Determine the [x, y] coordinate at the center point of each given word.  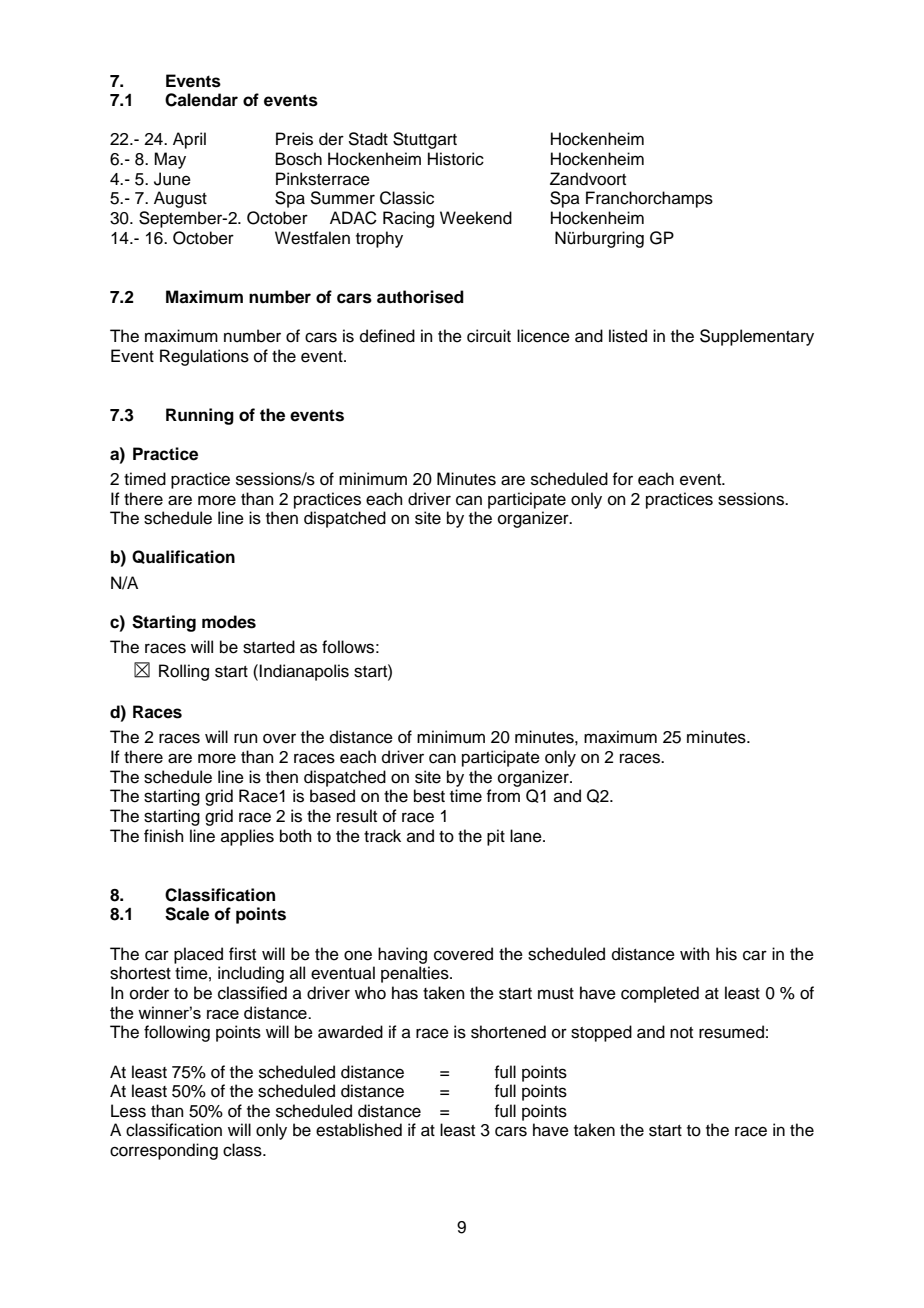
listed [628, 336]
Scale [187, 914]
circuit [489, 336]
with [695, 953]
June [172, 179]
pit [496, 837]
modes [229, 622]
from [503, 796]
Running [200, 416]
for [622, 479]
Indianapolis [304, 672]
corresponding [164, 1151]
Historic [456, 159]
